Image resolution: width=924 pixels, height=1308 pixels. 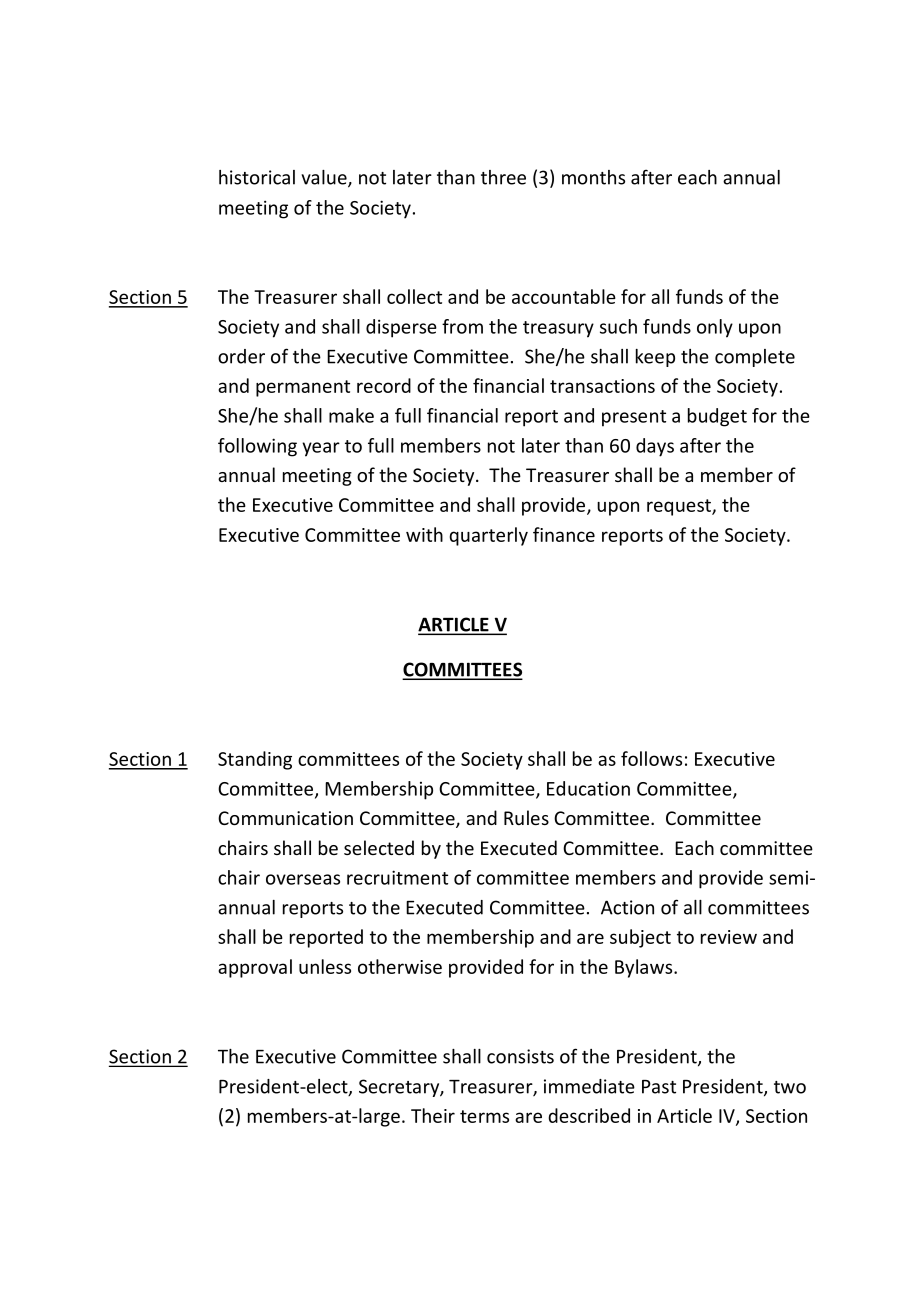 What do you see at coordinates (729, 937) in the screenshot?
I see `review` at bounding box center [729, 937].
